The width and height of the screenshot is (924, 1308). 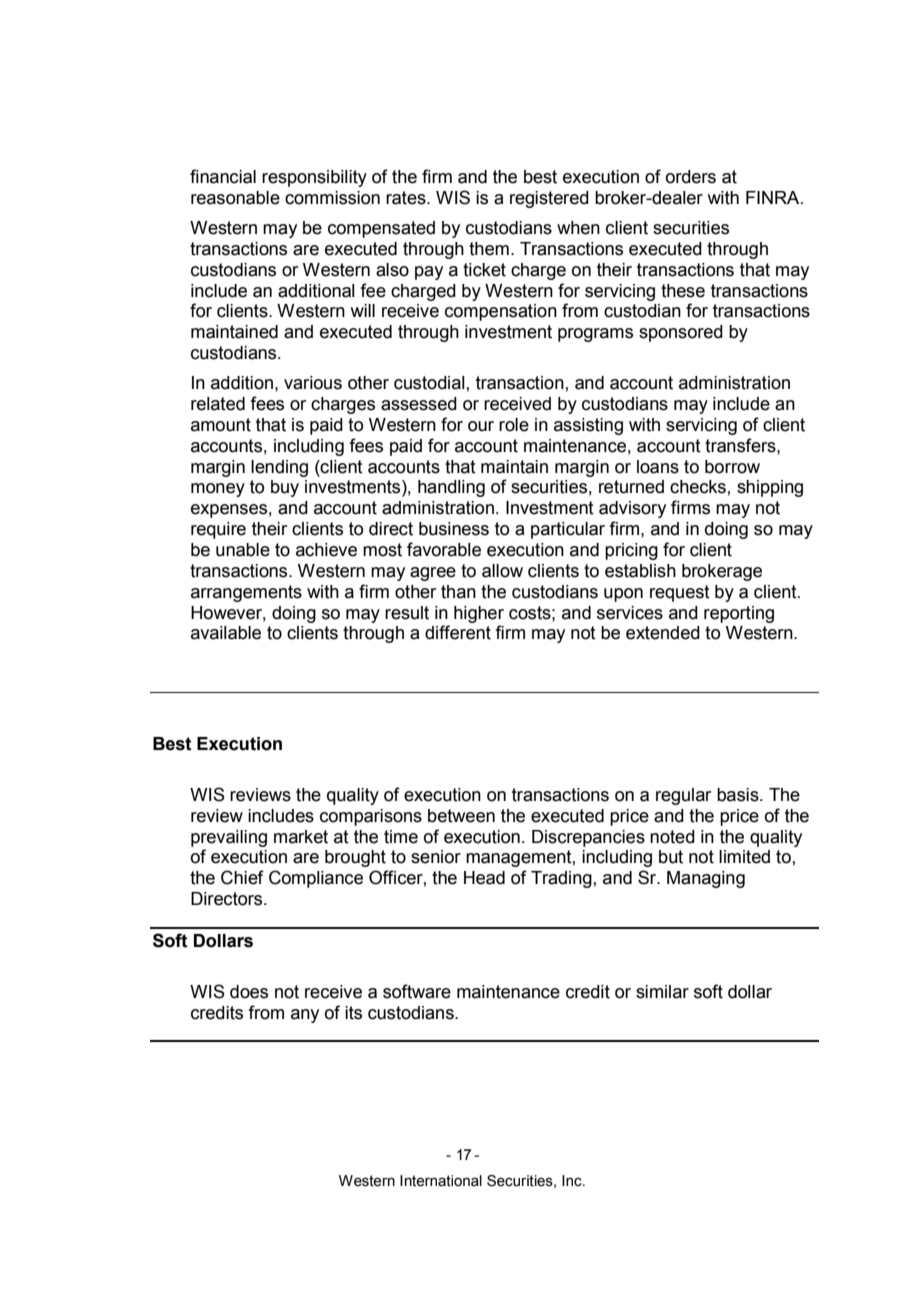 I want to click on them, so click(x=489, y=249).
